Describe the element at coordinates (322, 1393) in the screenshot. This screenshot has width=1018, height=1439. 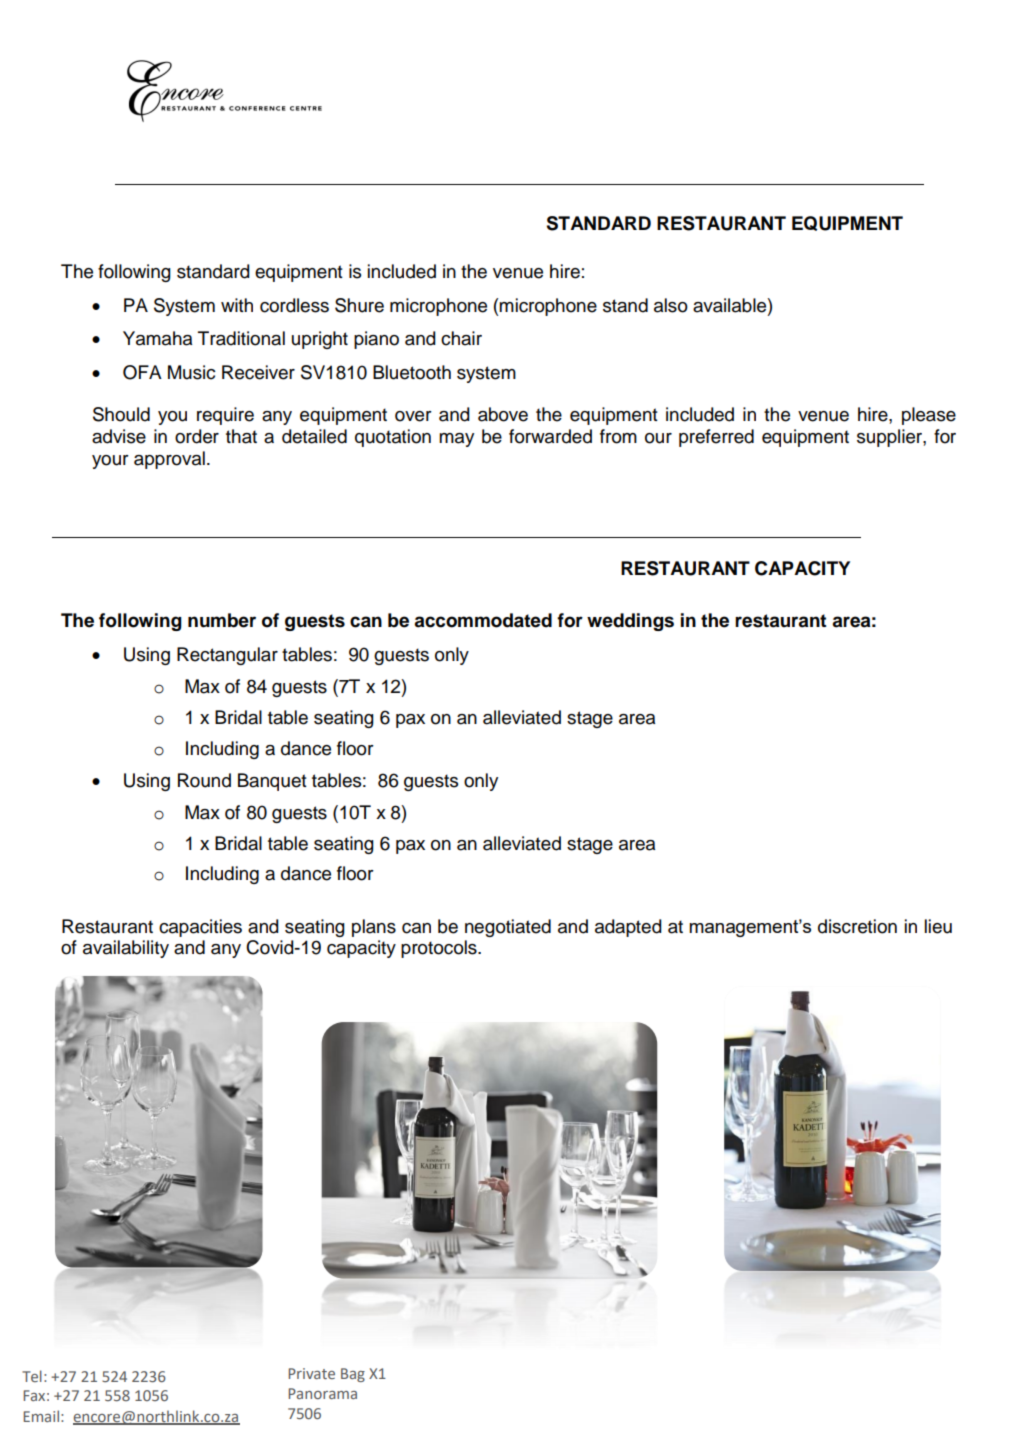
I see `Panorama` at that location.
